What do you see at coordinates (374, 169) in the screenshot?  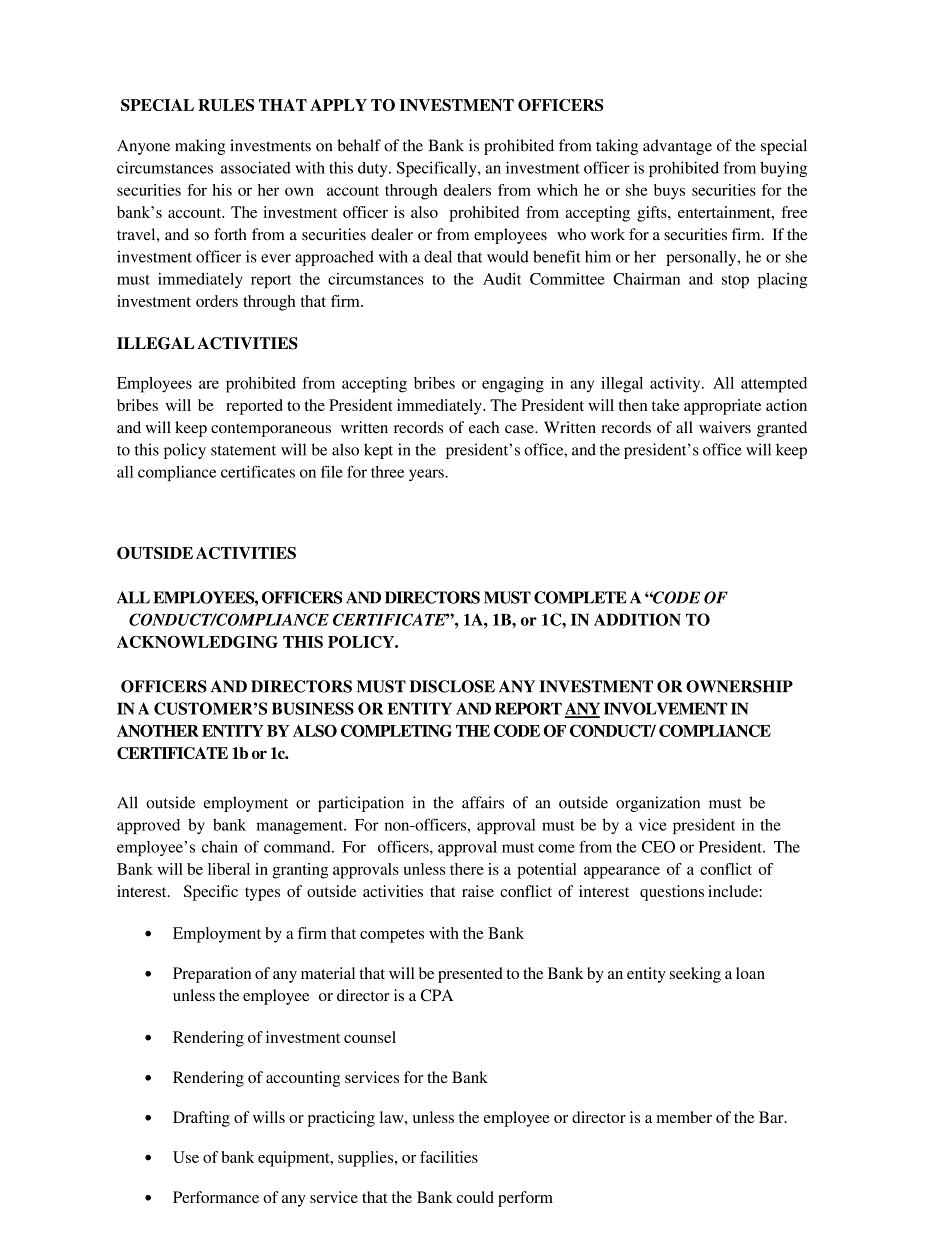 I see `duty` at bounding box center [374, 169].
